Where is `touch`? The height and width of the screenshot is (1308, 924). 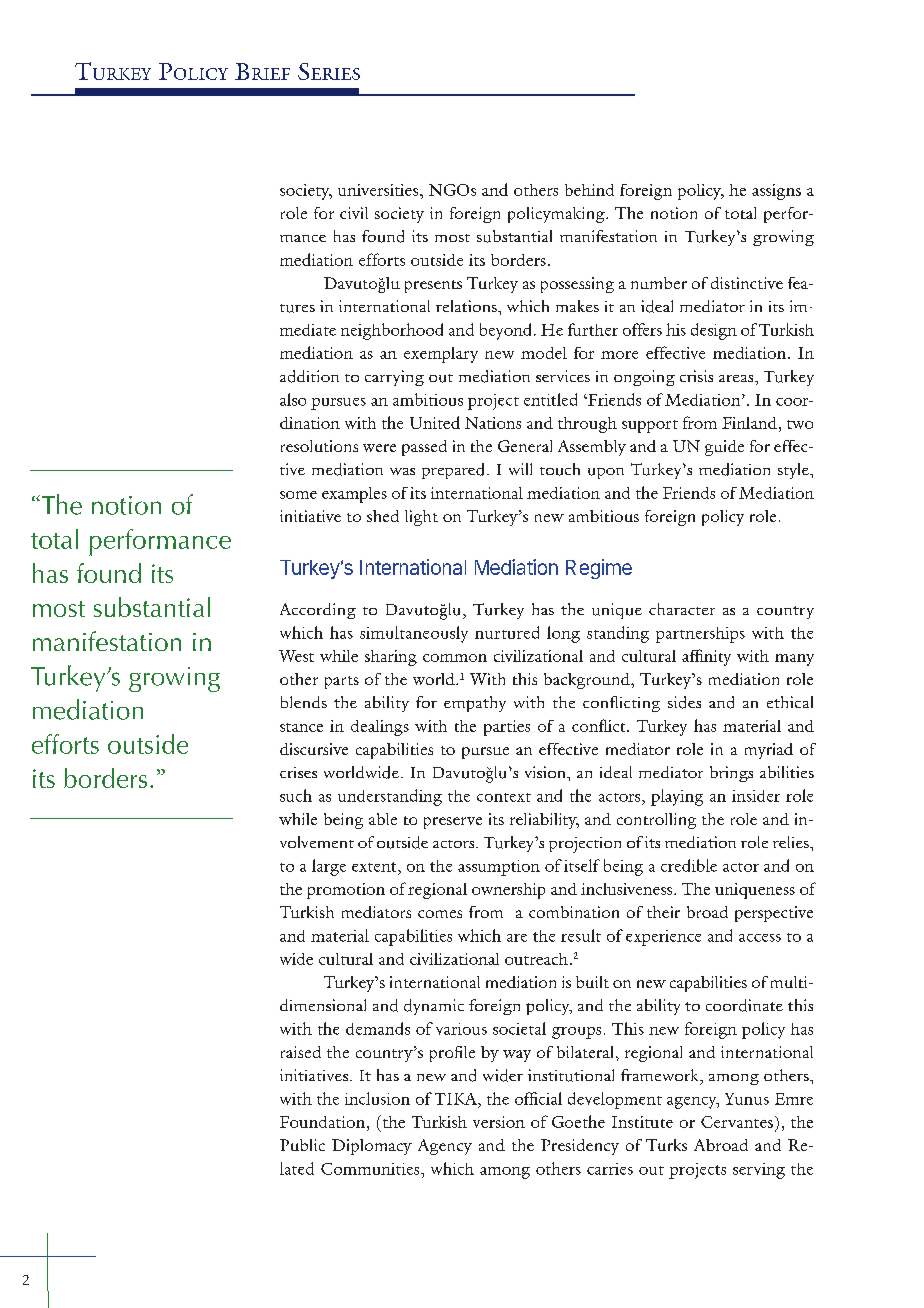 touch is located at coordinates (560, 469).
